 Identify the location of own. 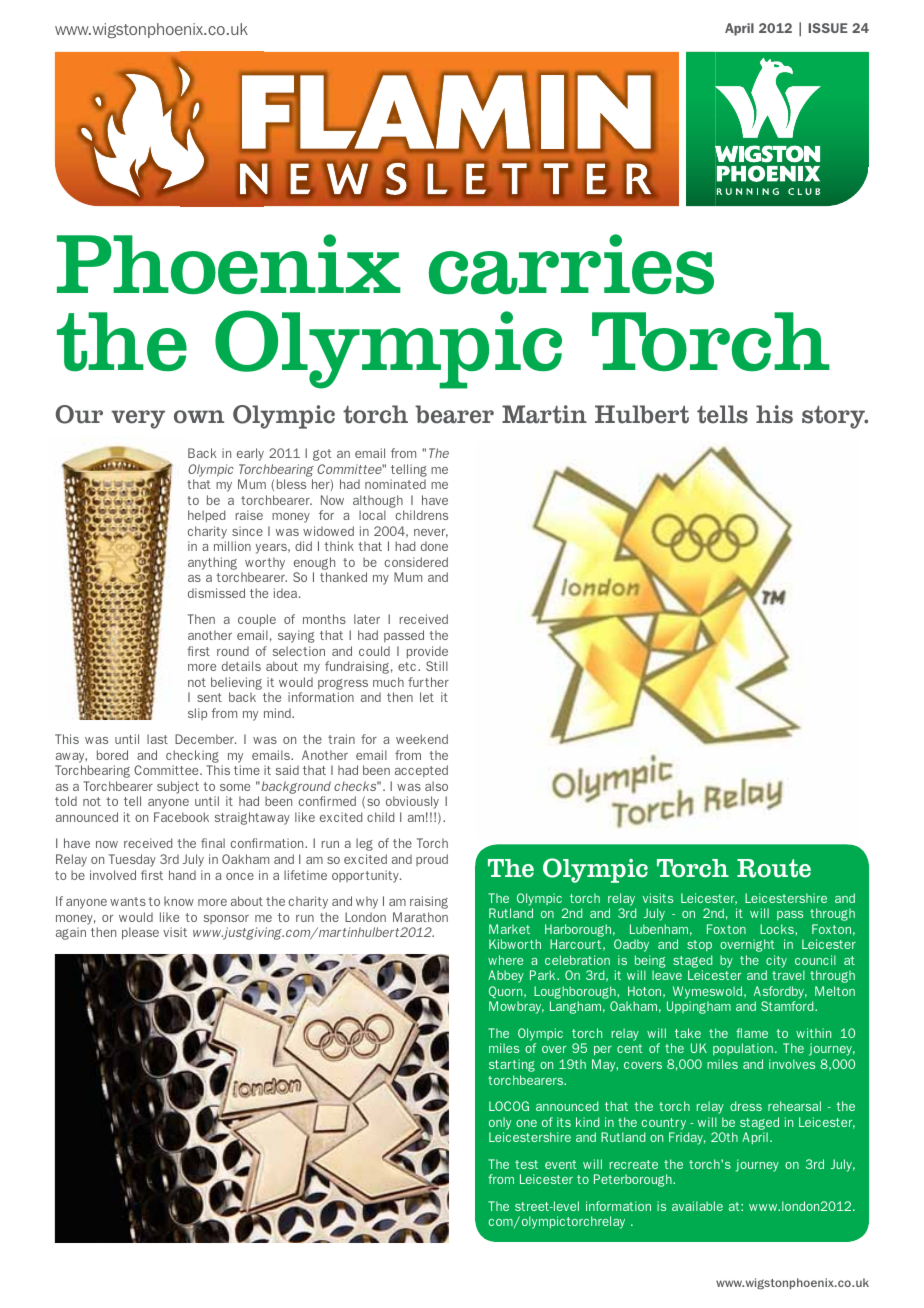
(199, 417).
